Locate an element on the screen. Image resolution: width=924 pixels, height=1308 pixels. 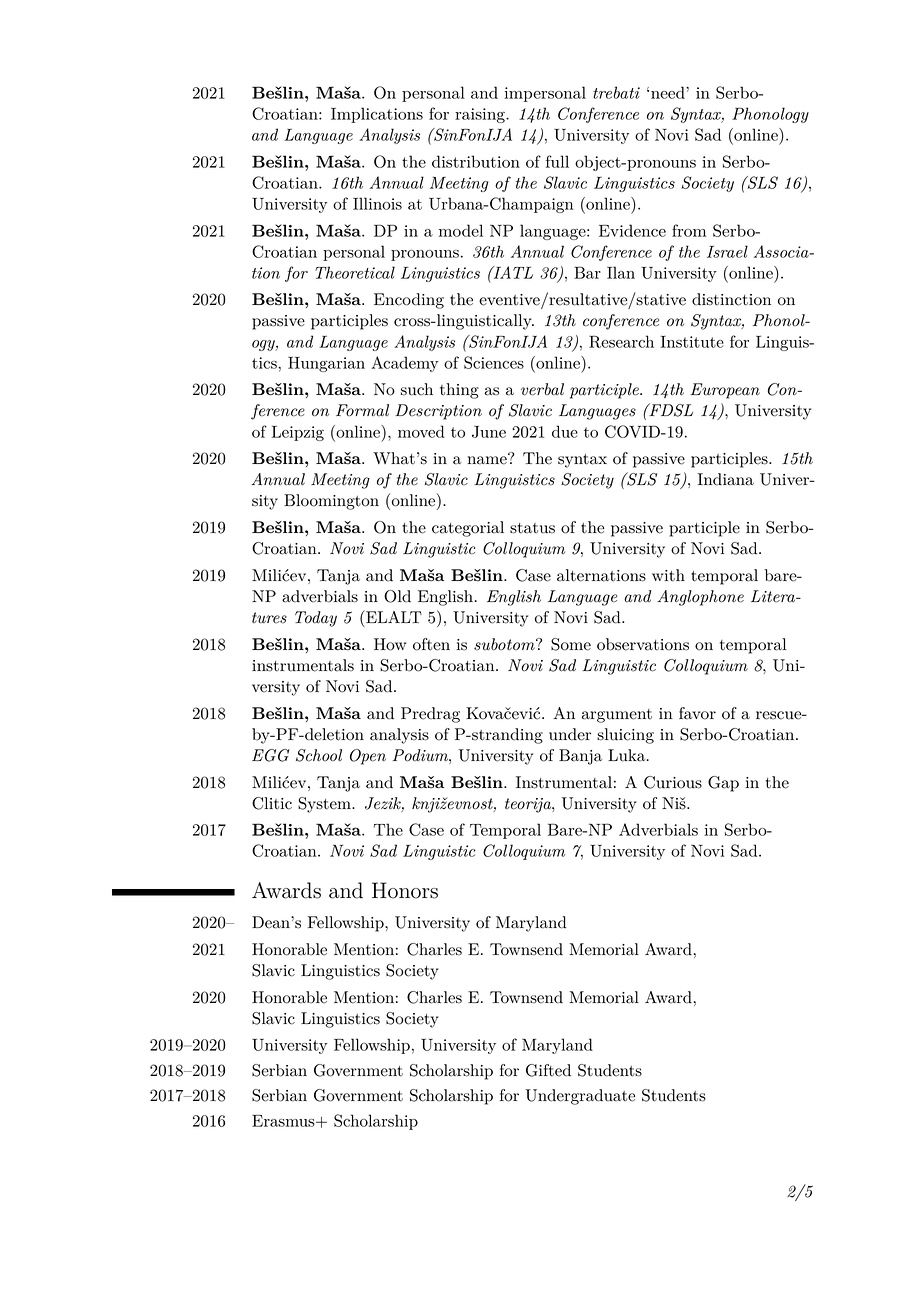
often is located at coordinates (431, 644).
